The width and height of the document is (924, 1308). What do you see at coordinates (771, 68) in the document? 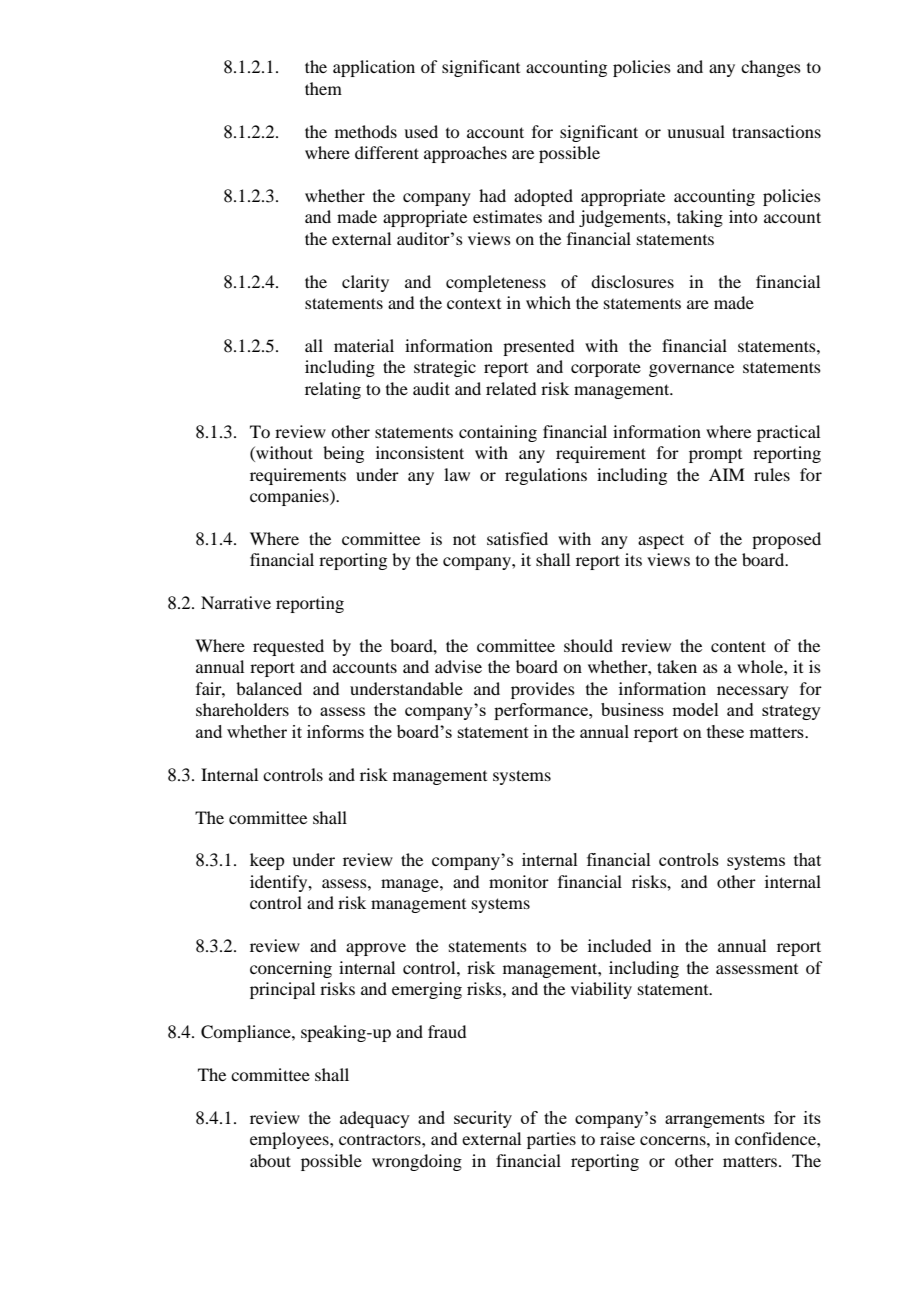
I see `changes` at bounding box center [771, 68].
